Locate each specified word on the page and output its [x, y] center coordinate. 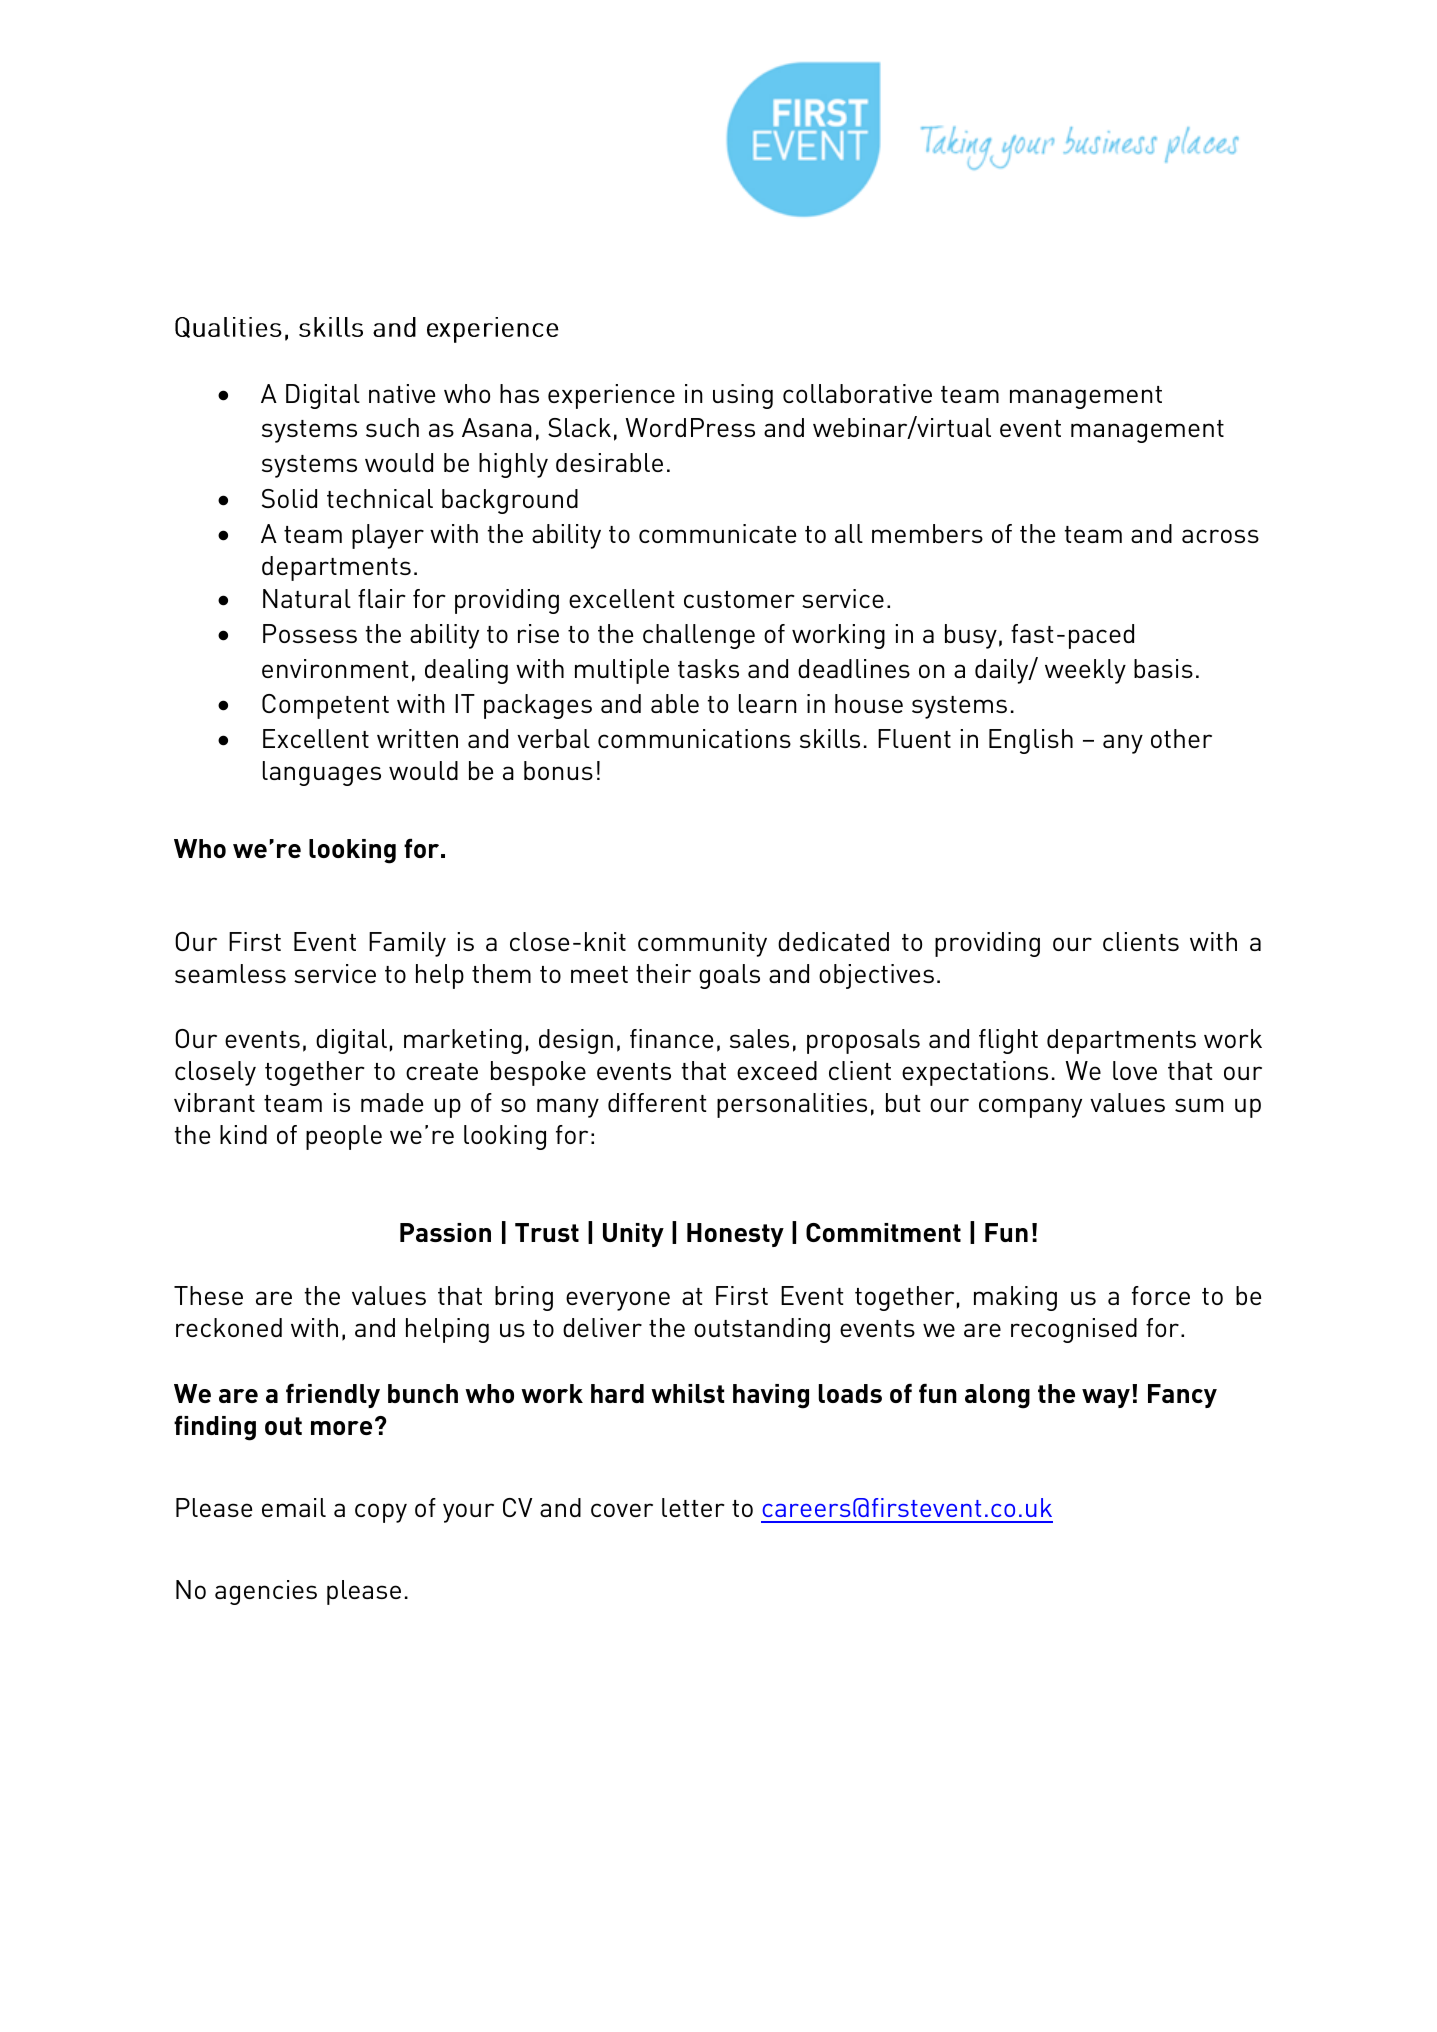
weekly [1085, 671]
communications [694, 738]
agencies [266, 1592]
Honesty [735, 1235]
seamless [230, 973]
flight [1008, 1041]
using [743, 396]
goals [729, 976]
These [208, 1295]
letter [693, 1507]
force [1161, 1295]
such [392, 427]
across [1220, 536]
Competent [325, 706]
